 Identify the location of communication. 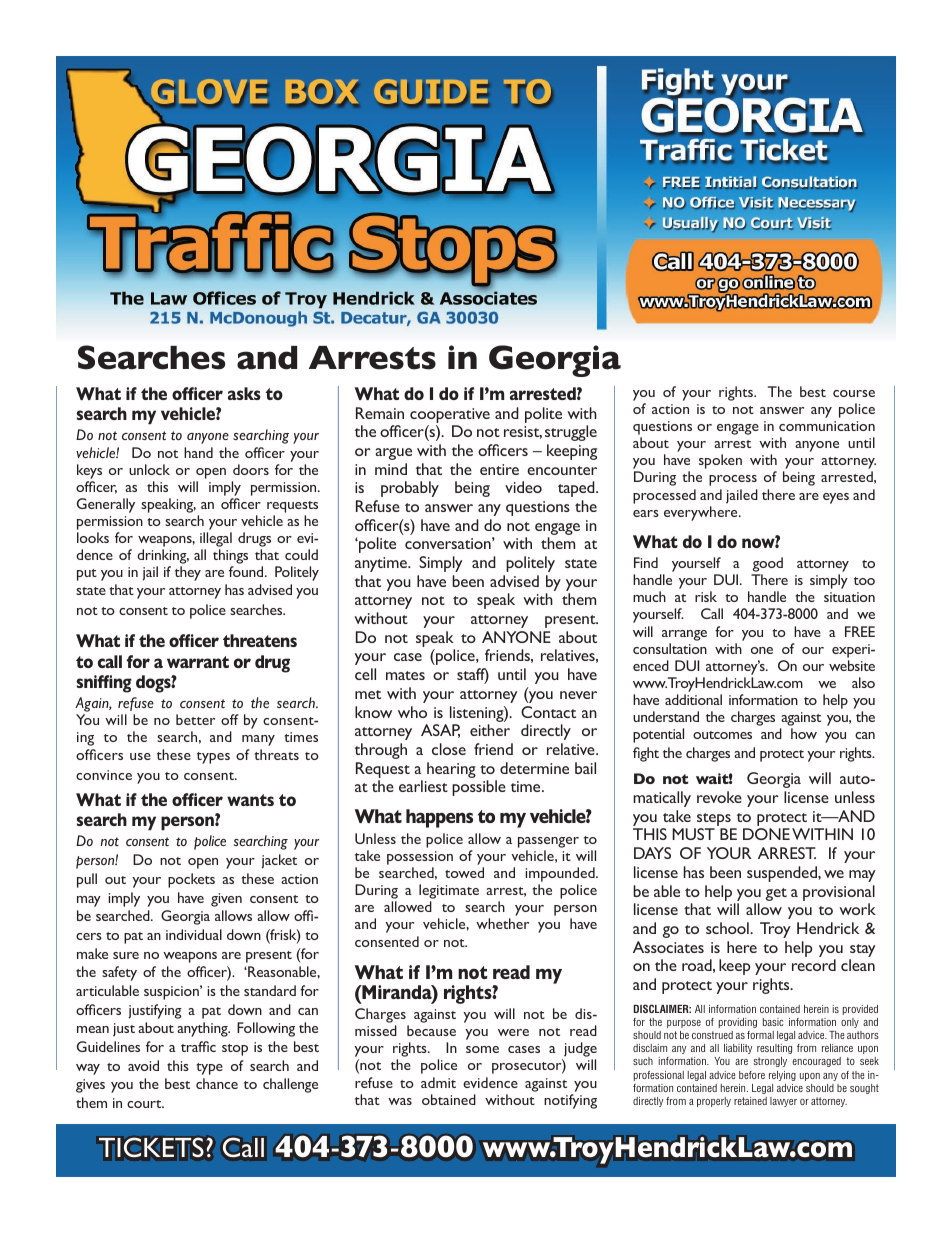
(827, 426).
